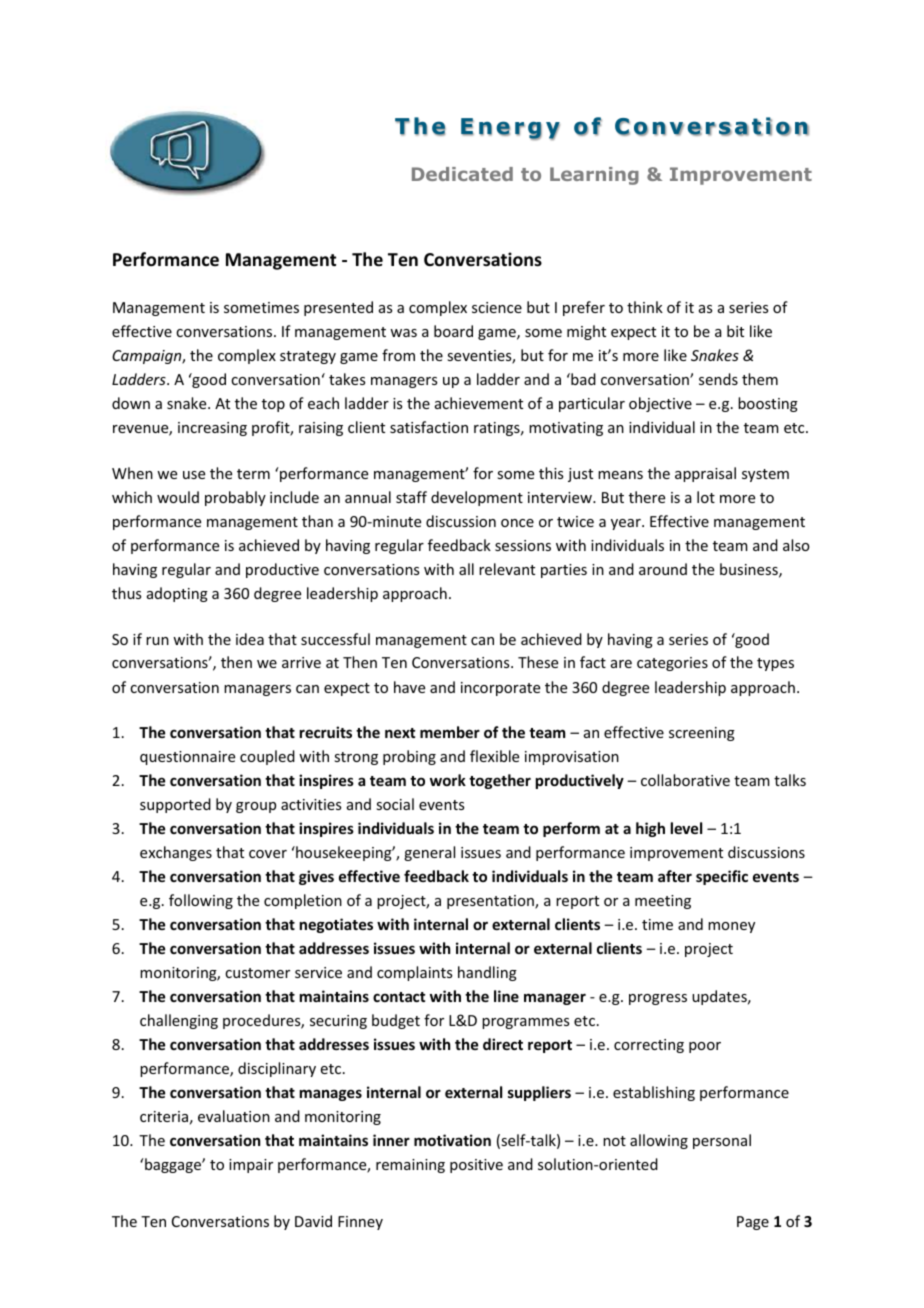 The image size is (924, 1308). I want to click on relevant, so click(507, 569).
